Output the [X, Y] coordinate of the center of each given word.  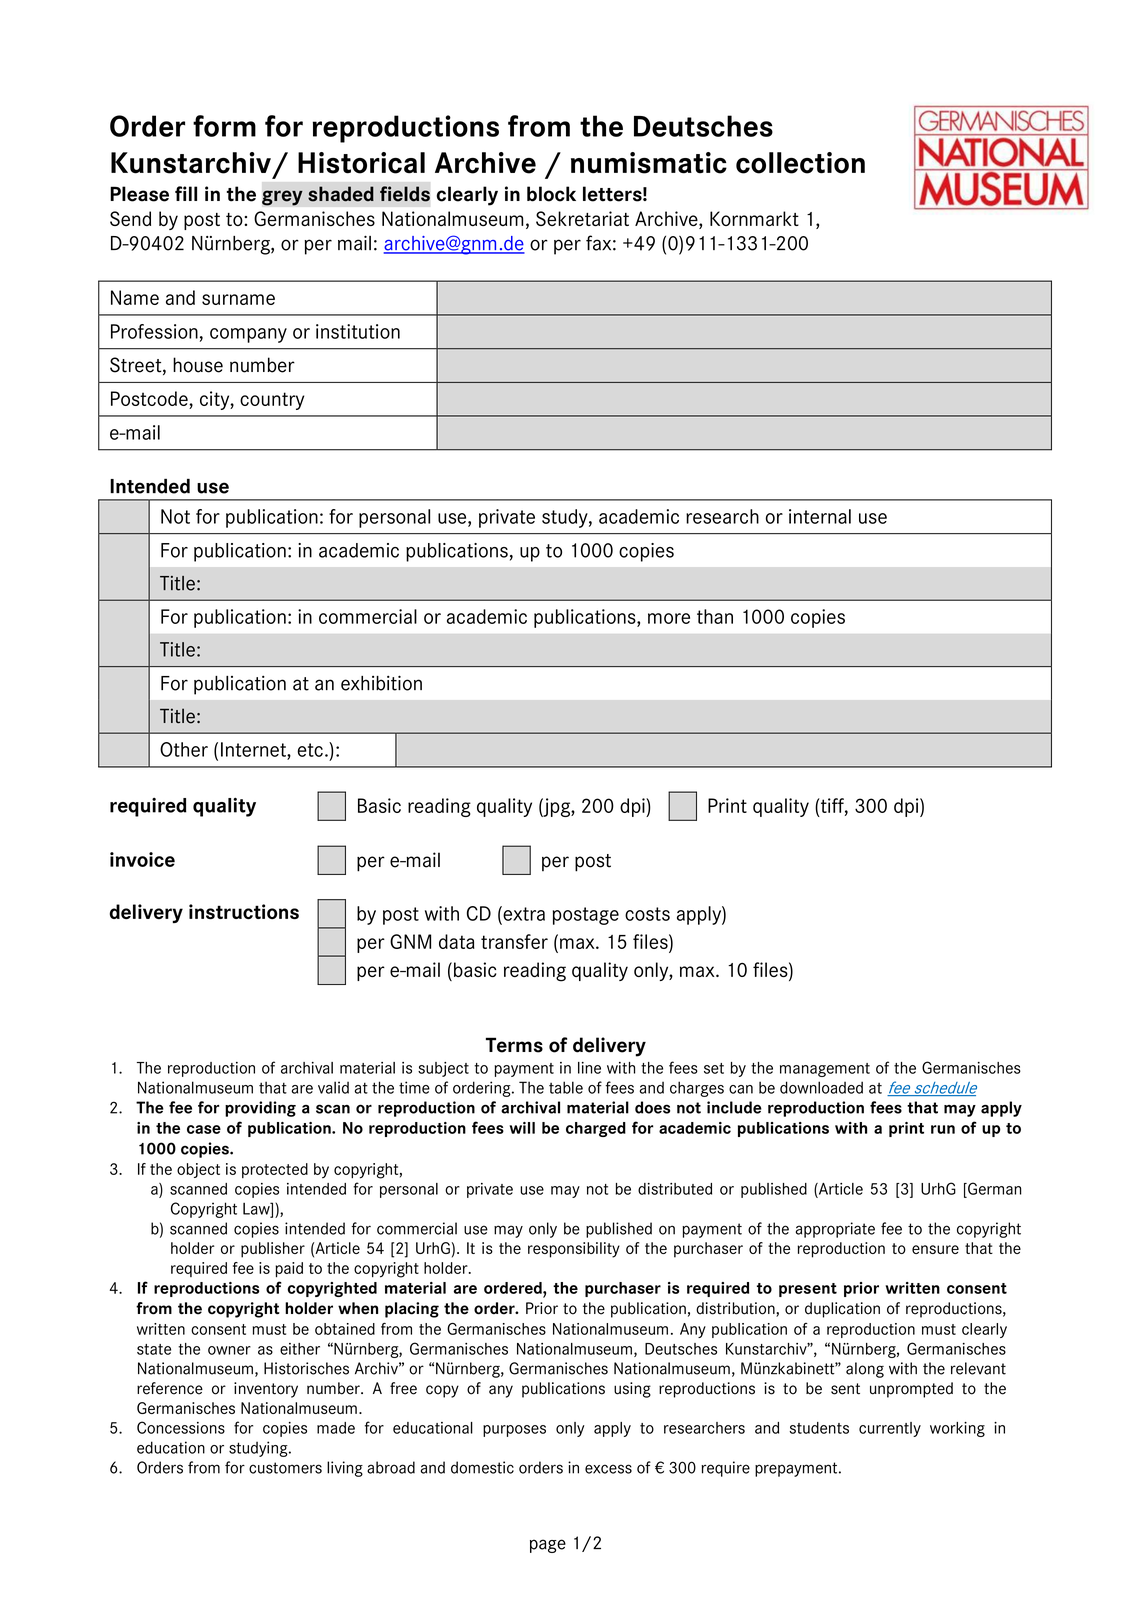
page [548, 1546]
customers [285, 1468]
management [825, 1070]
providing [260, 1109]
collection [800, 163]
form [224, 126]
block [551, 194]
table [566, 1087]
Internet [254, 749]
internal [820, 516]
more [669, 618]
